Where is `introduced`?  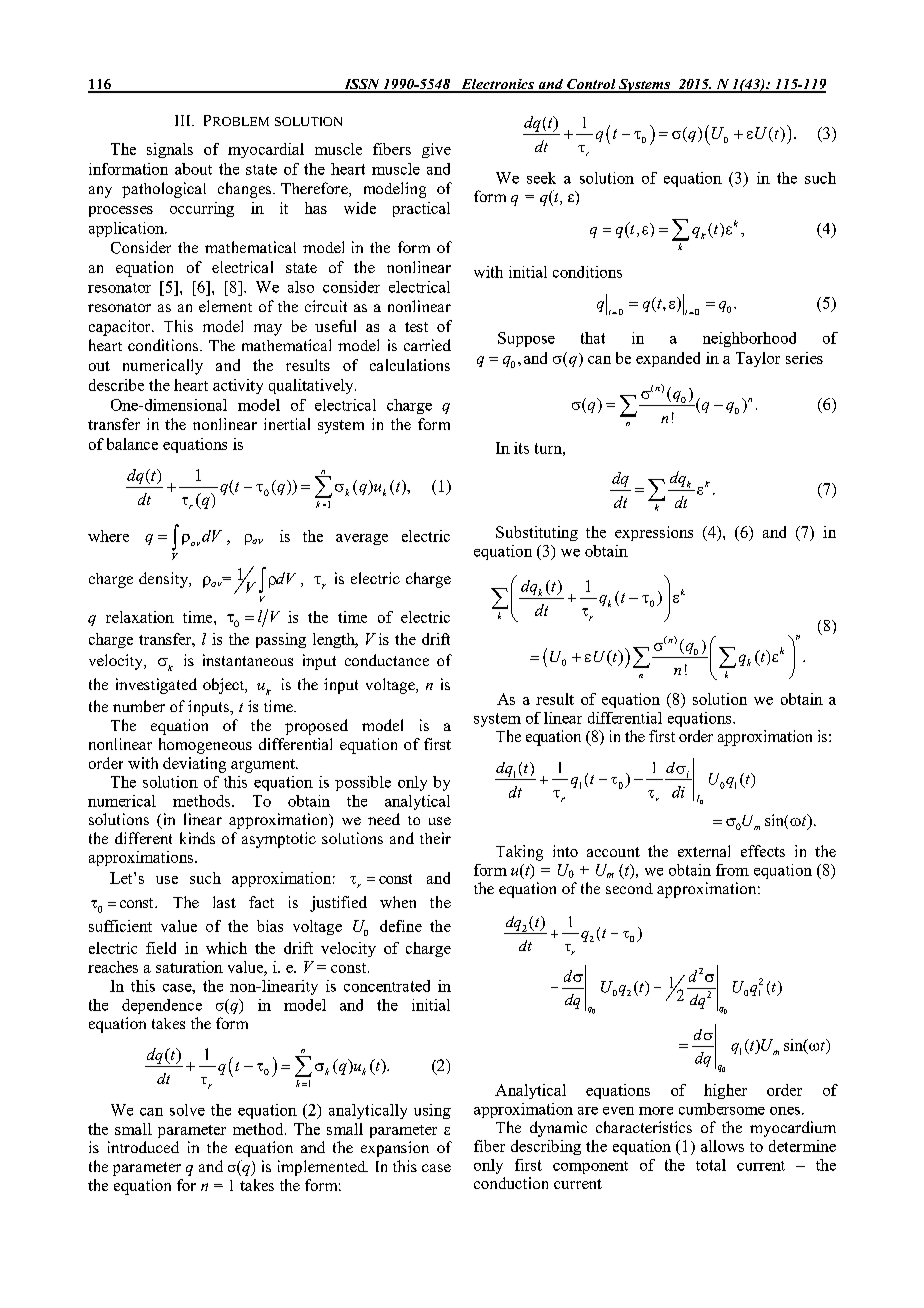 introduced is located at coordinates (143, 1147).
